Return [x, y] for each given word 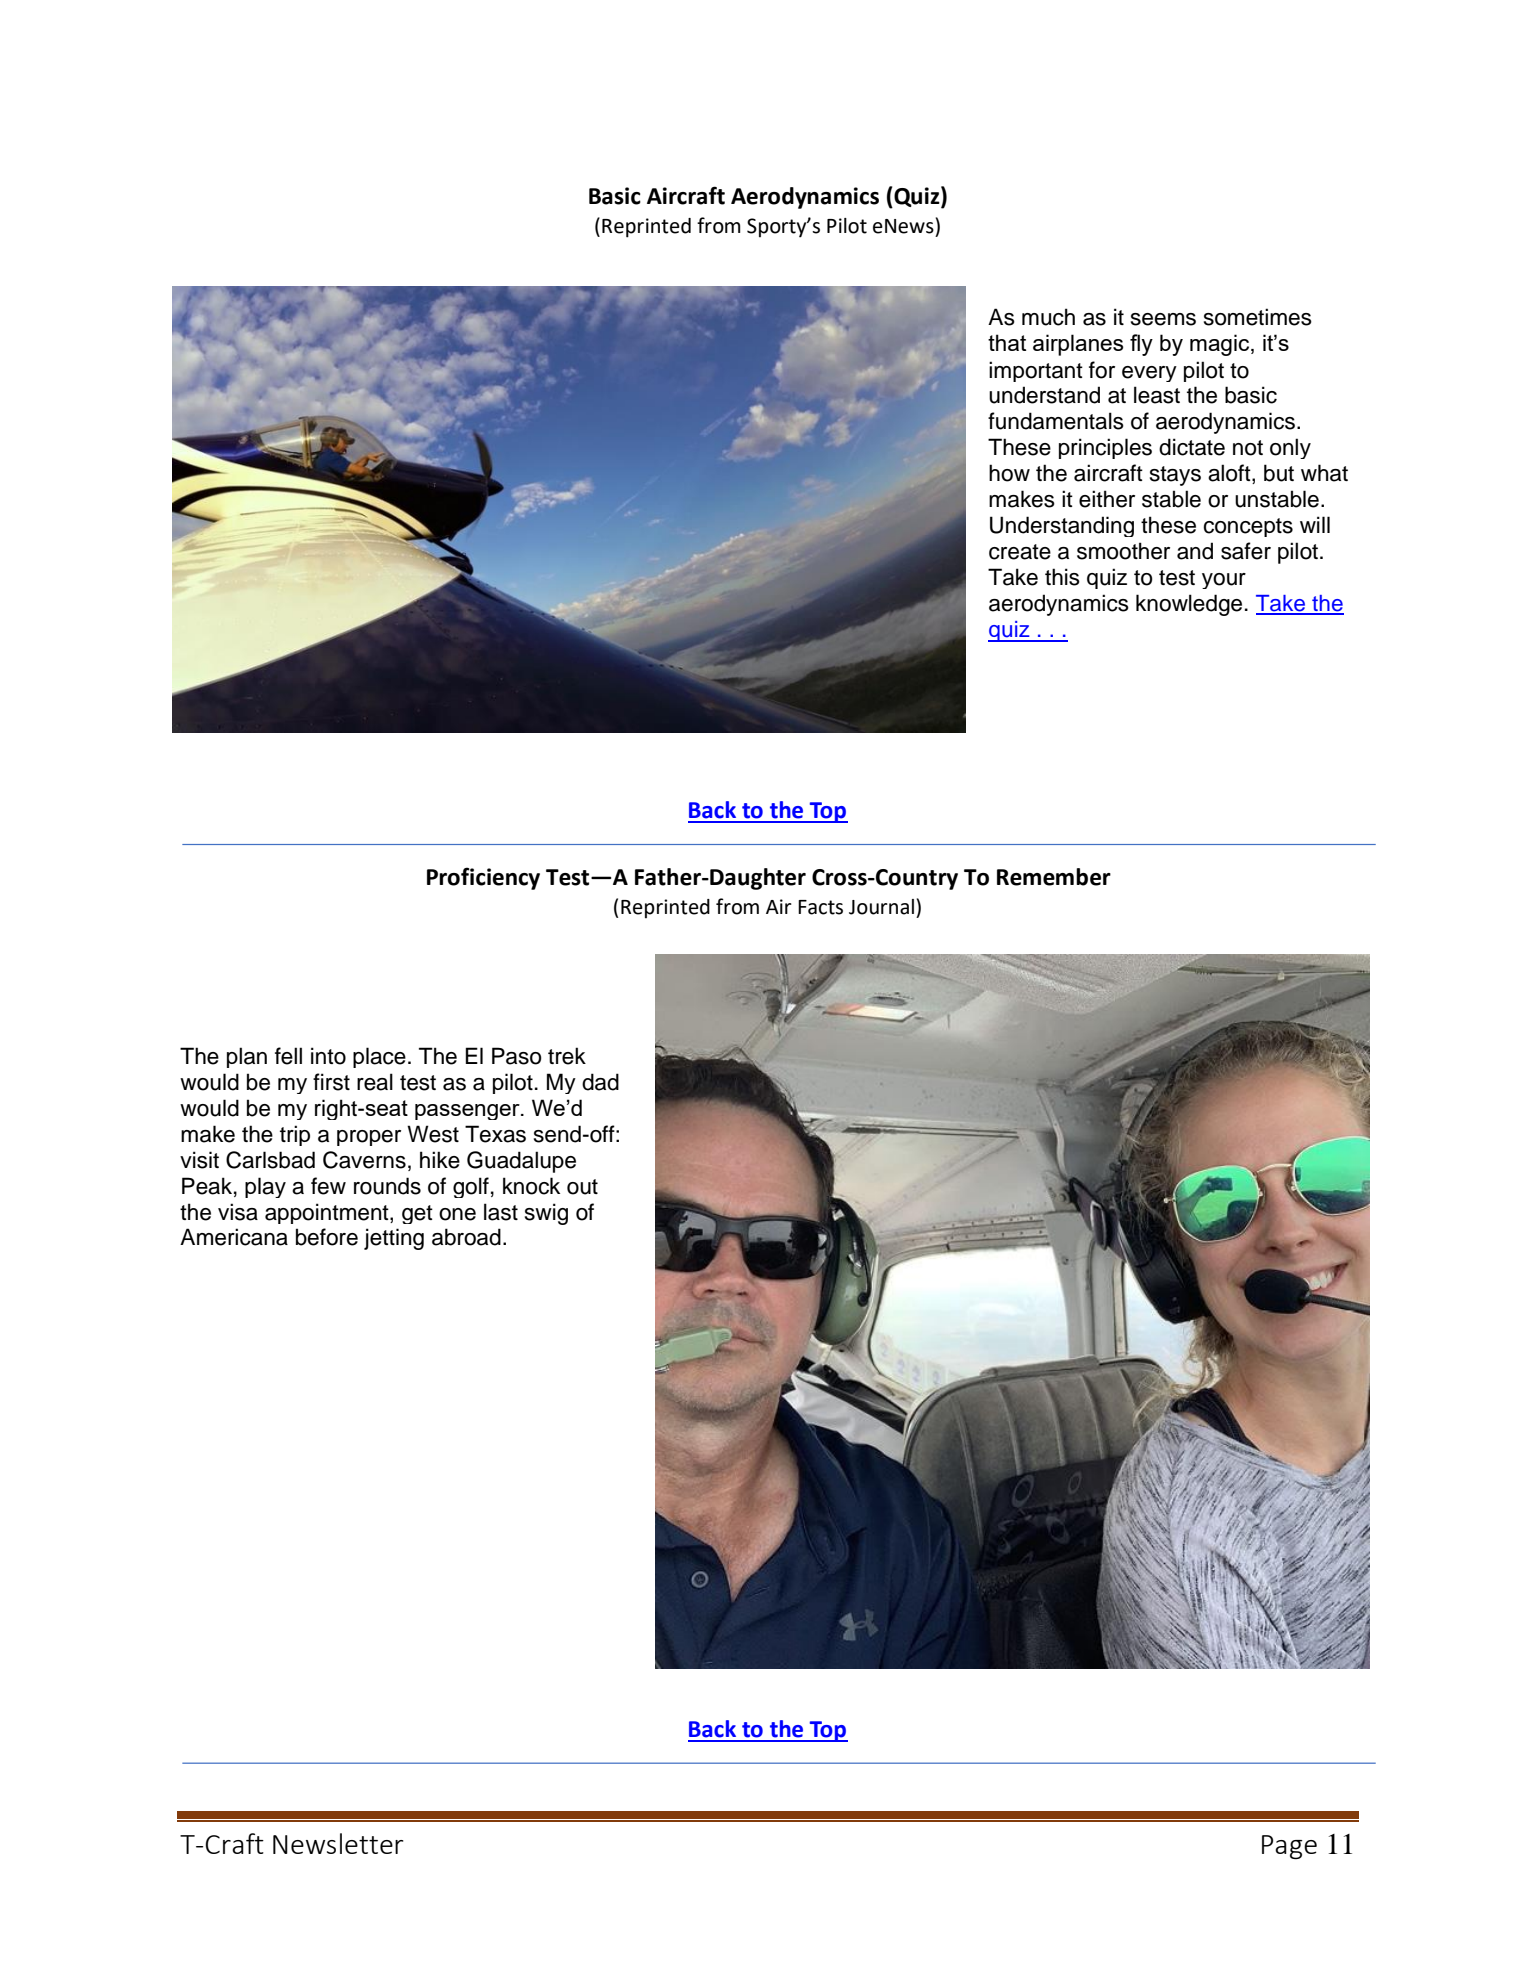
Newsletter [338, 1843]
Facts [820, 907]
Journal [881, 907]
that [1007, 342]
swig [546, 1214]
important [1036, 371]
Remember [1054, 877]
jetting [394, 1239]
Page [1289, 1847]
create [1020, 552]
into [328, 1056]
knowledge [1189, 605]
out [582, 1187]
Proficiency [483, 878]
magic [1221, 345]
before [327, 1237]
